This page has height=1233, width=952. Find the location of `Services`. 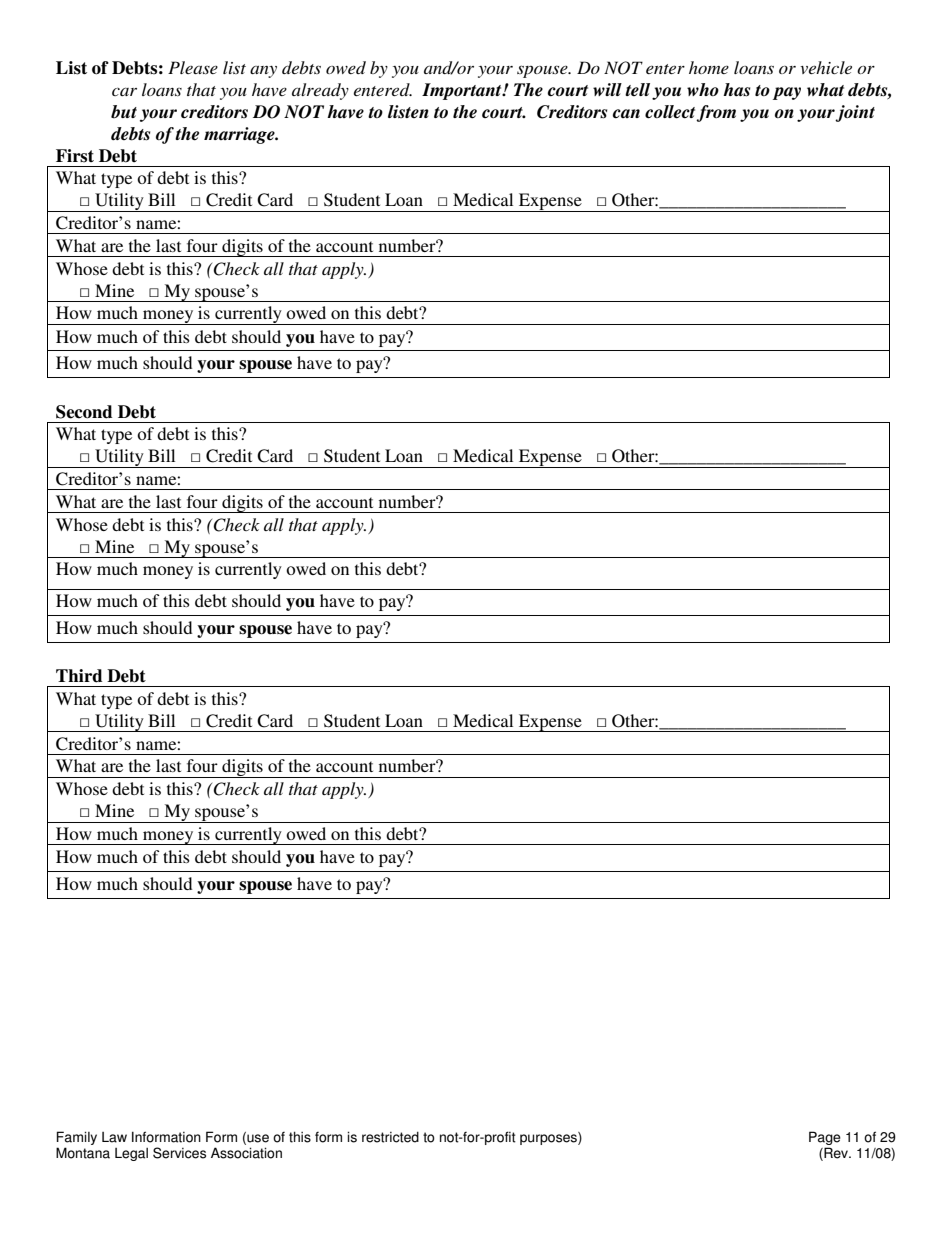

Services is located at coordinates (179, 1153).
